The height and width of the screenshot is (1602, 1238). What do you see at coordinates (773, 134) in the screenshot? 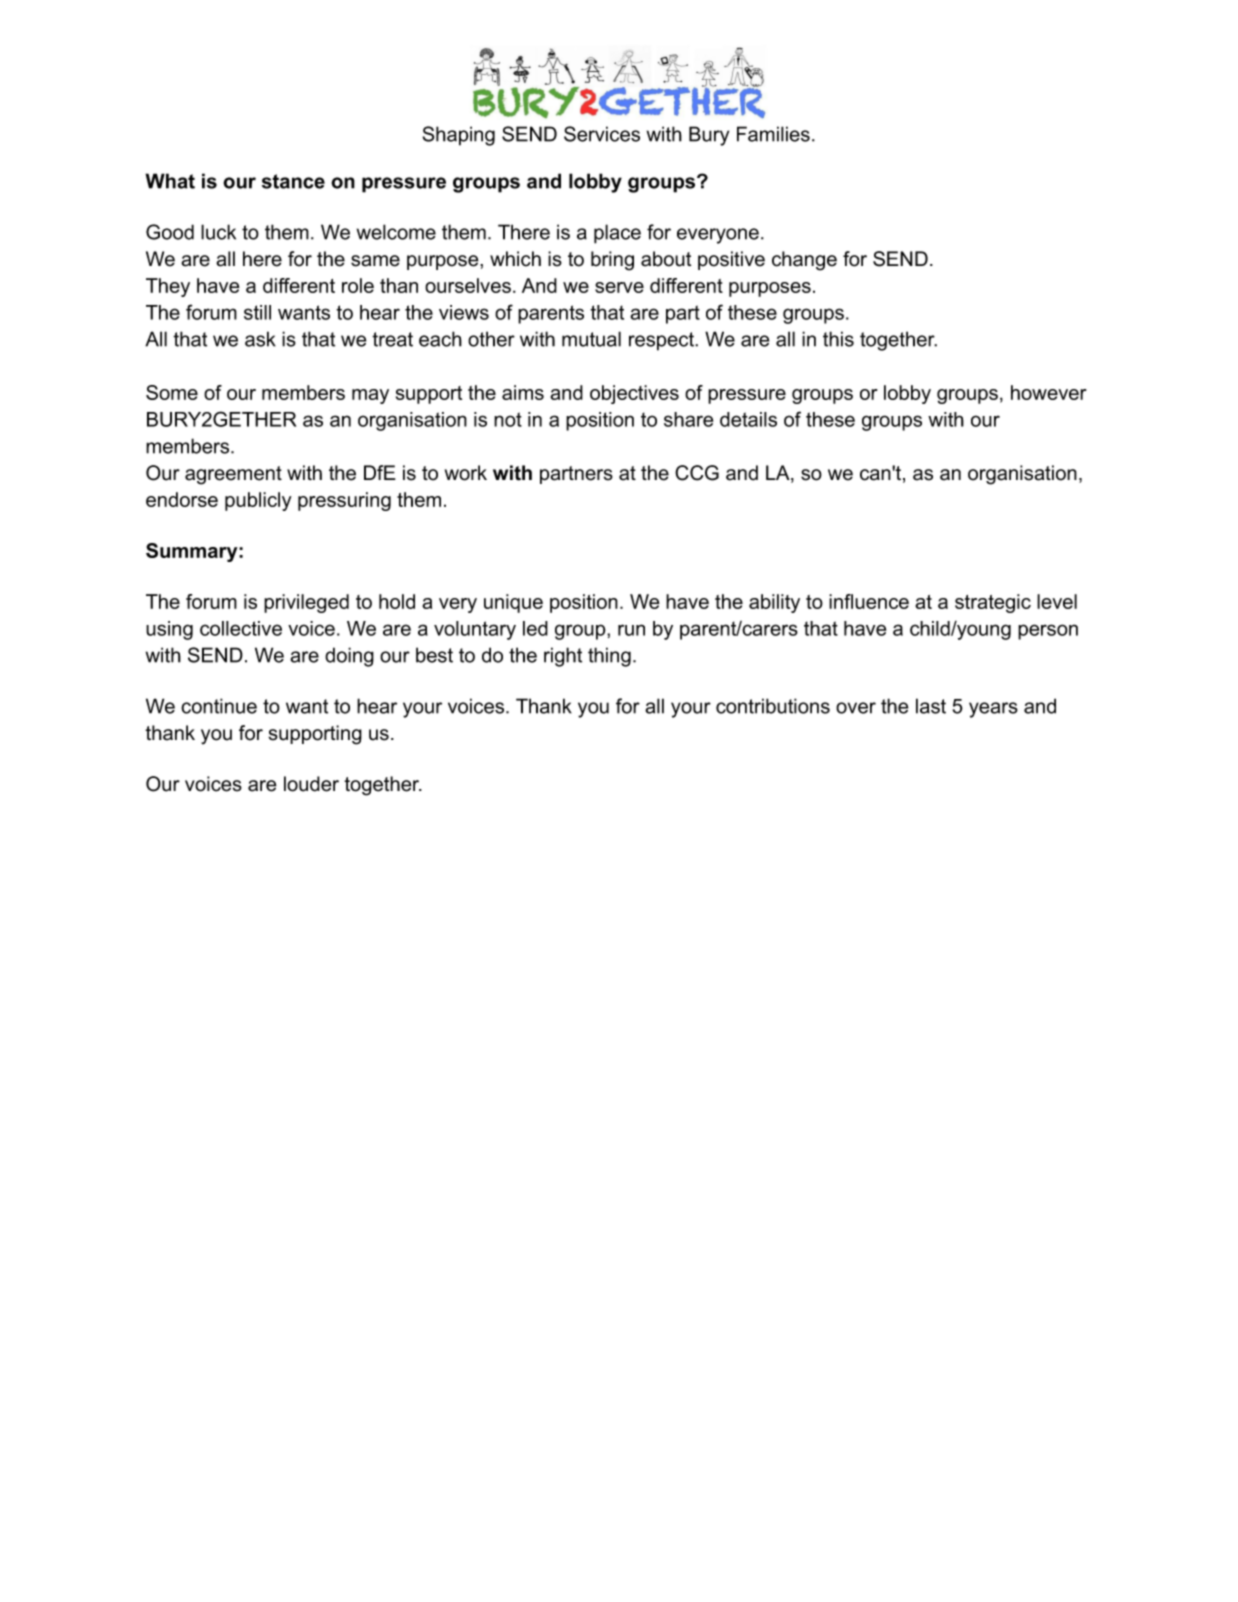
I see `Families` at bounding box center [773, 134].
